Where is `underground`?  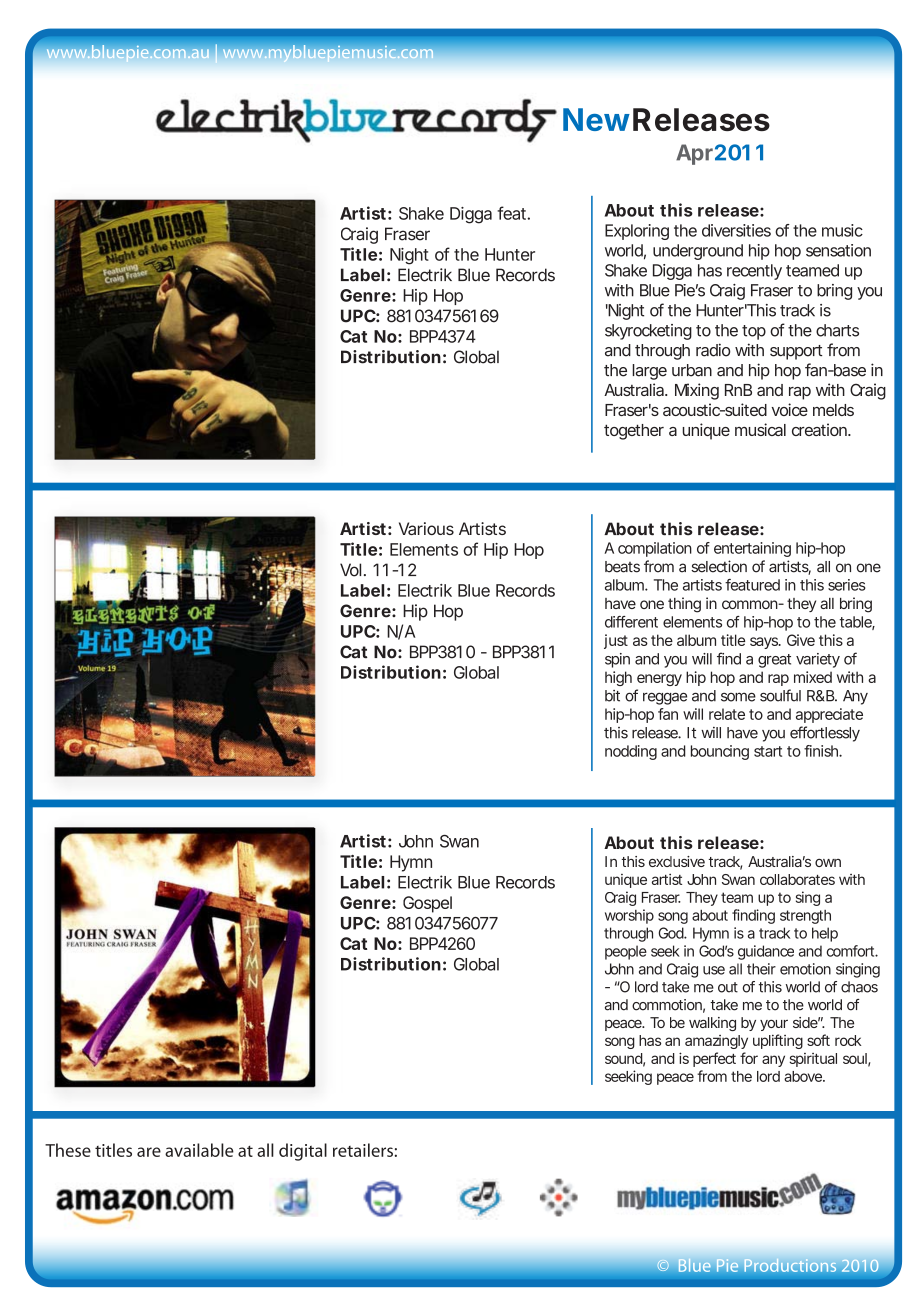
underground is located at coordinates (698, 252).
